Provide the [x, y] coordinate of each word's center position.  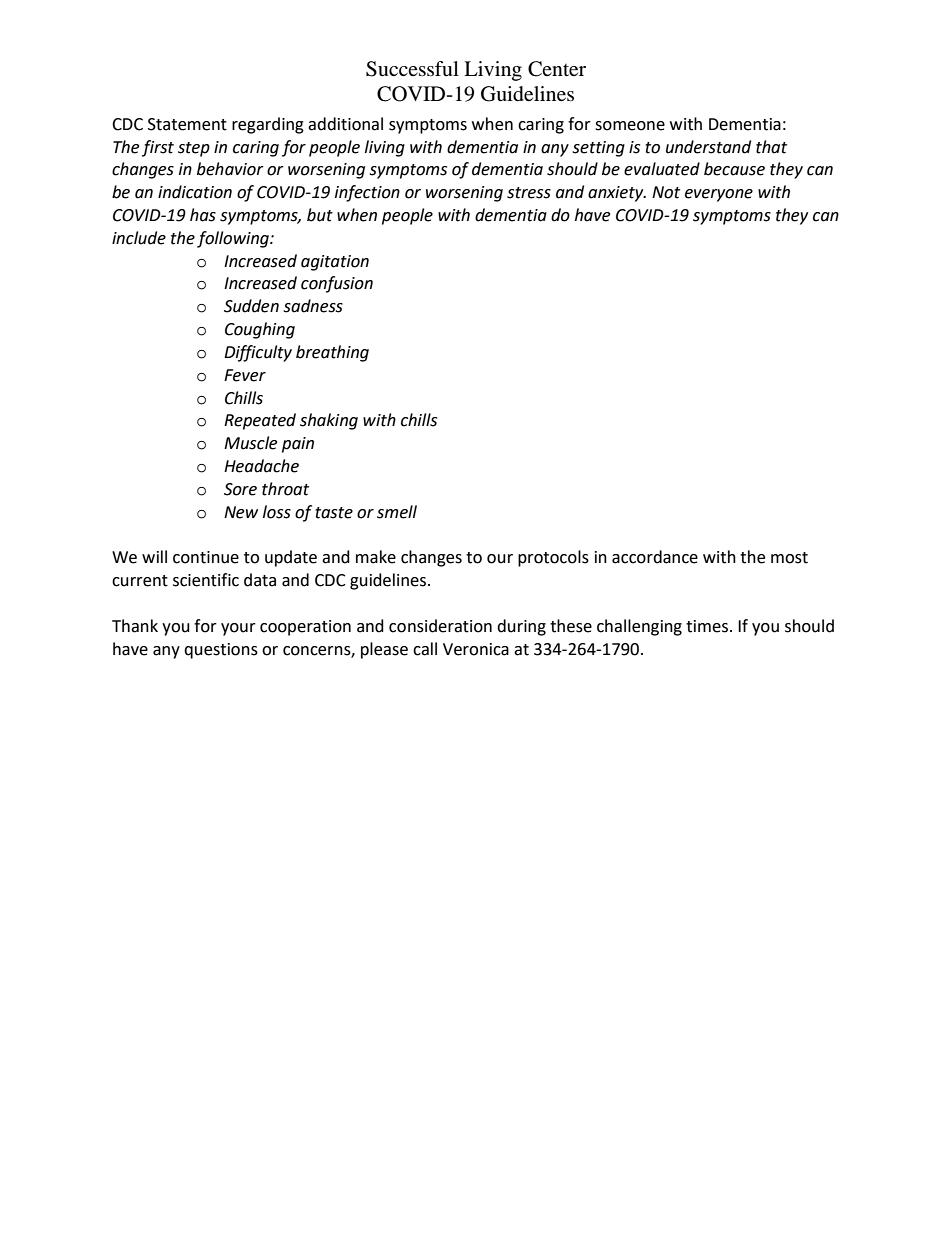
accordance [655, 557]
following [234, 239]
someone [630, 126]
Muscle [250, 443]
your [238, 629]
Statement [187, 124]
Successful [412, 69]
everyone [719, 195]
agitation [335, 263]
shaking [329, 421]
